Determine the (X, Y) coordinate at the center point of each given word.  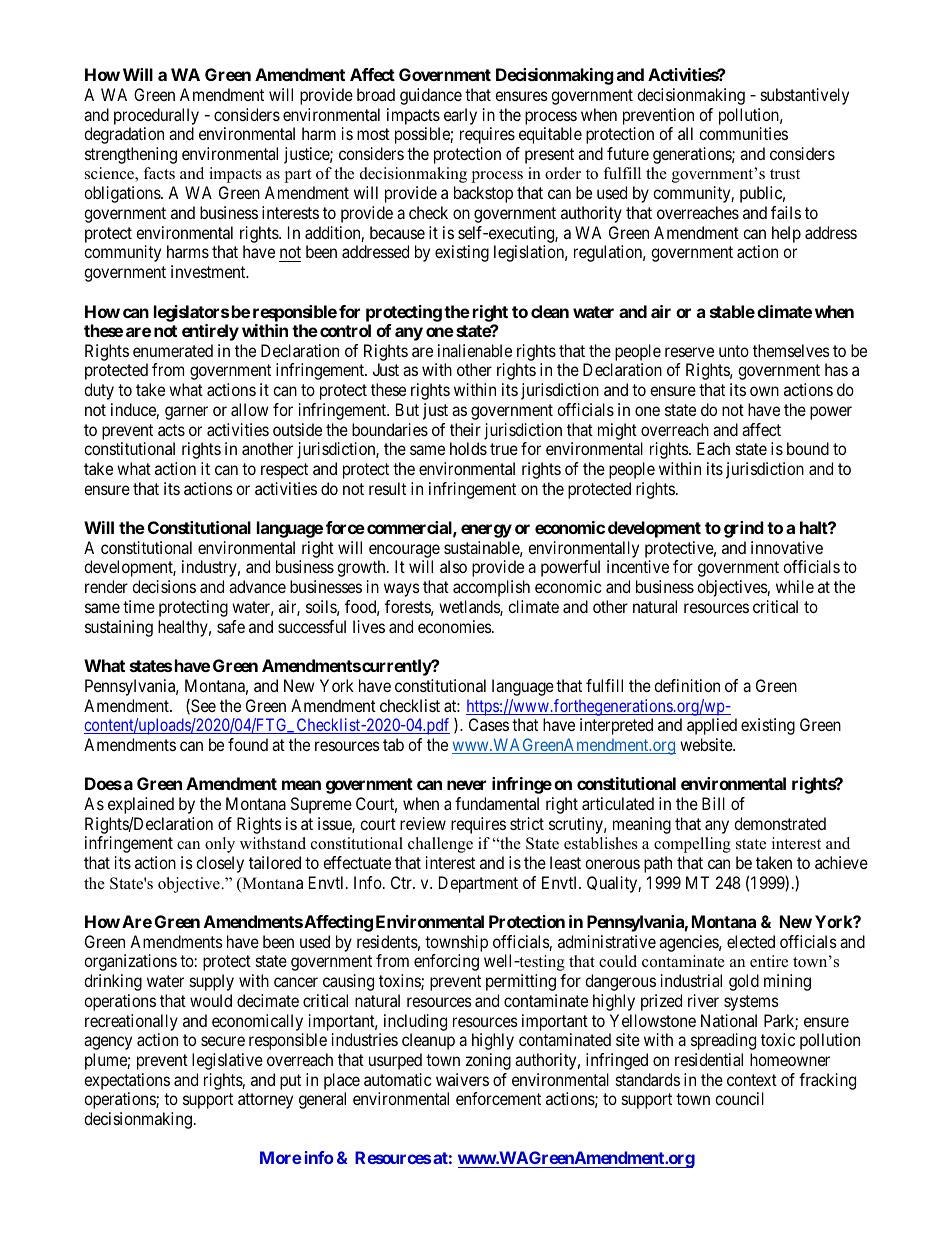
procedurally (156, 116)
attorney (265, 1101)
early (460, 116)
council (739, 1098)
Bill (713, 803)
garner (186, 413)
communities (743, 133)
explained (141, 805)
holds (468, 448)
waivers (462, 1079)
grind (744, 529)
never (466, 785)
